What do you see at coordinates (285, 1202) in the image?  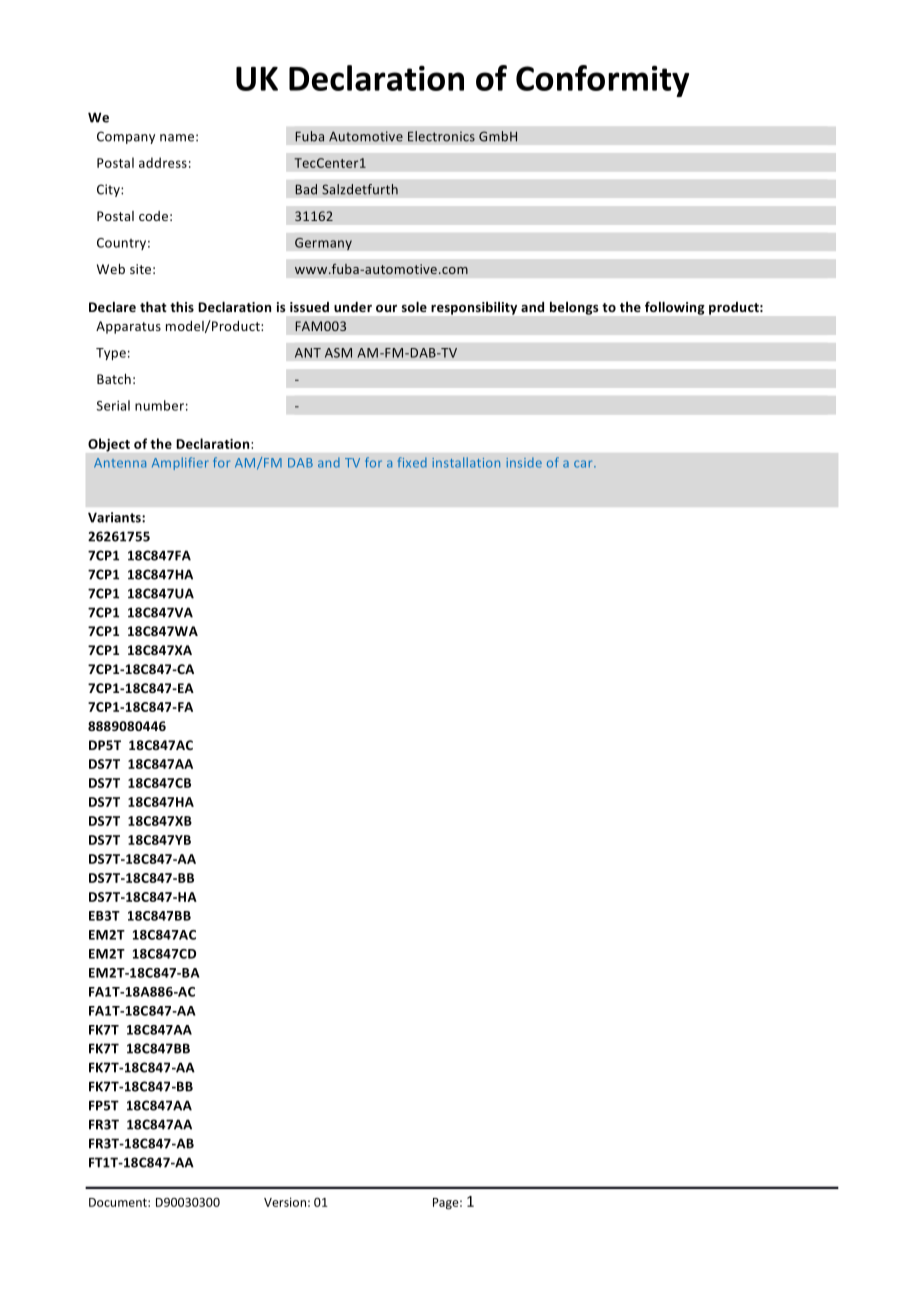 I see `Version` at bounding box center [285, 1202].
